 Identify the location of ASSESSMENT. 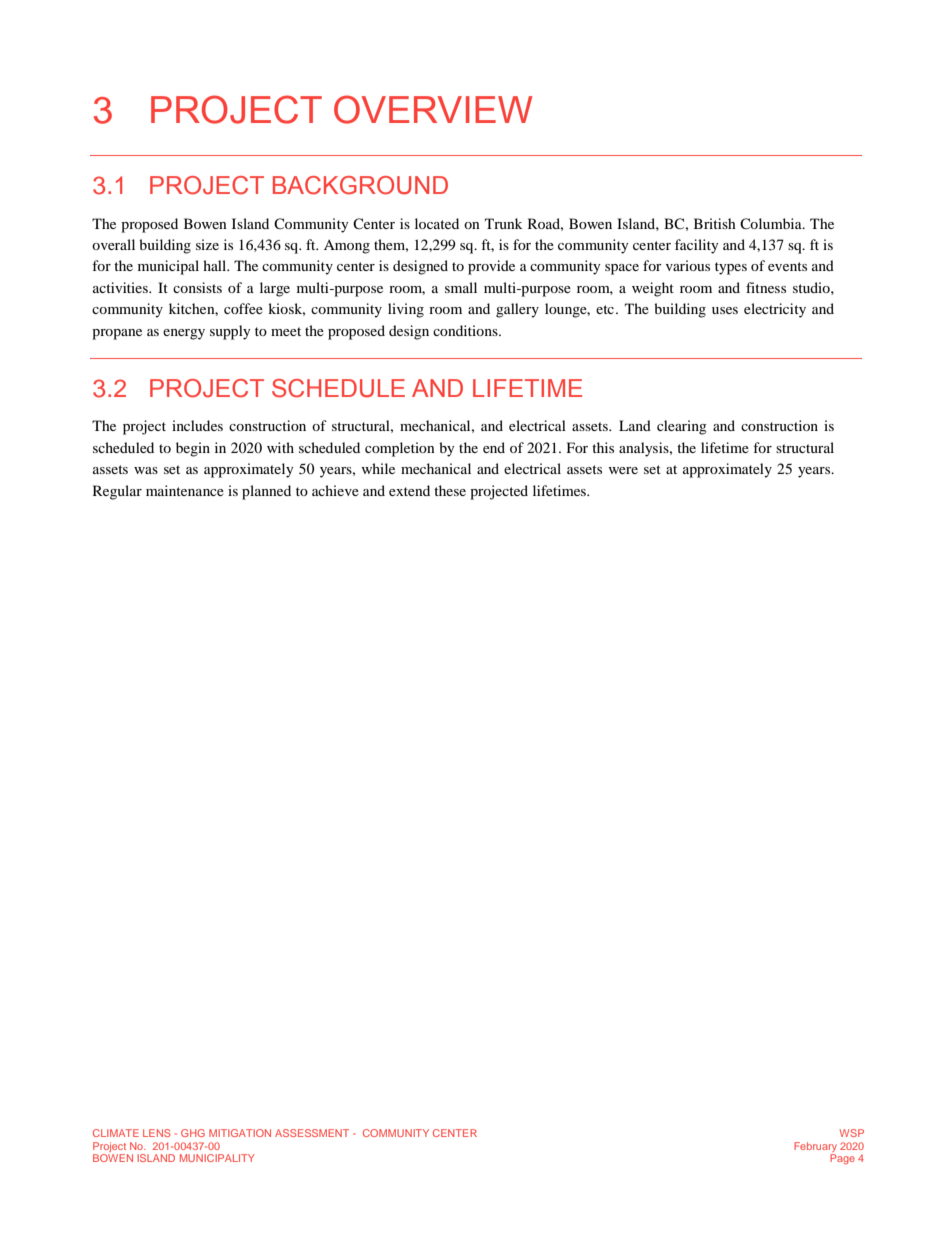
(312, 1133).
